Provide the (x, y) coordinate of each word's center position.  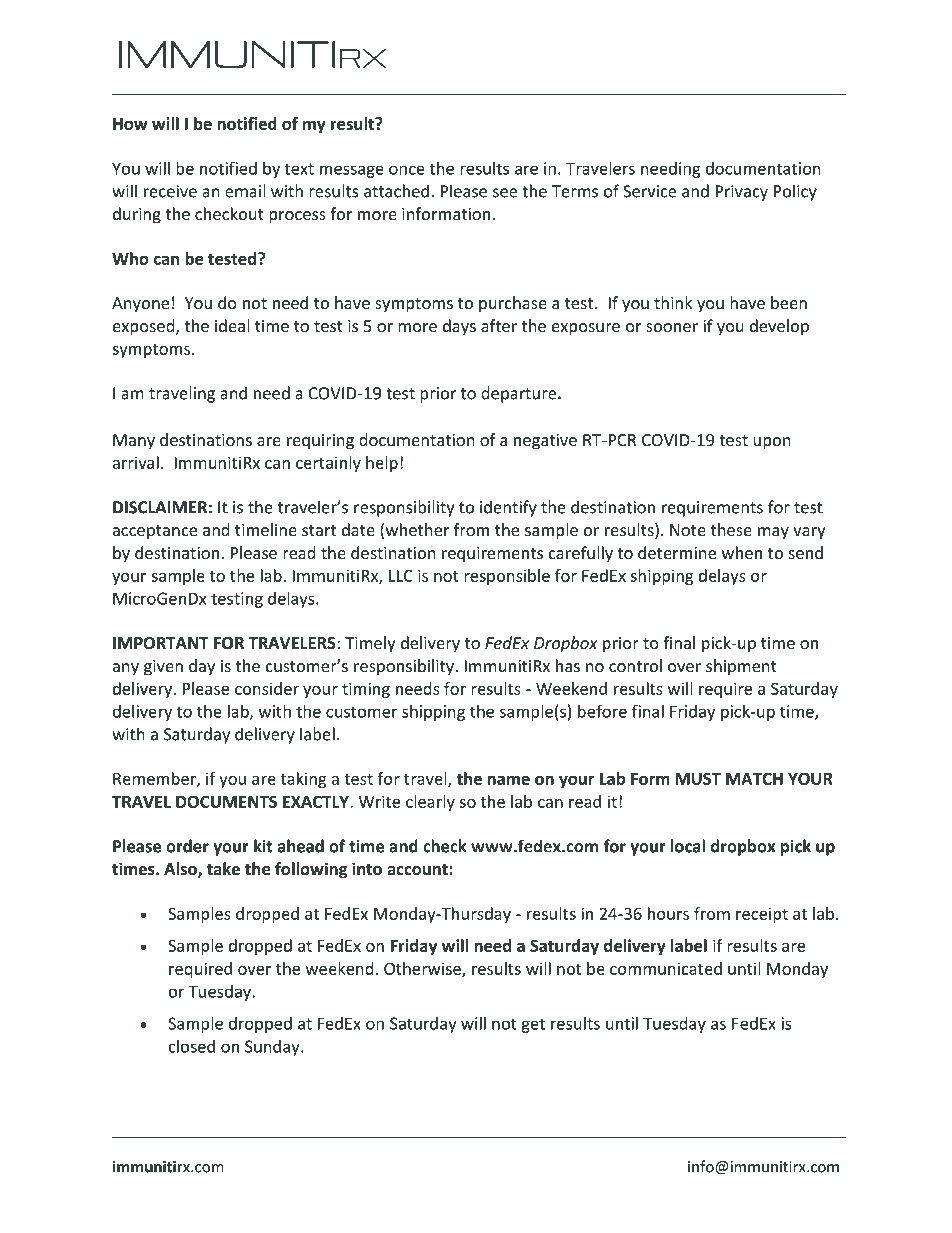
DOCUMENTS (226, 801)
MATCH (754, 778)
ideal (232, 325)
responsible (507, 577)
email (245, 191)
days (459, 327)
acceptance (155, 532)
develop (779, 327)
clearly (430, 803)
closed (192, 1046)
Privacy (742, 193)
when (742, 552)
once (407, 170)
